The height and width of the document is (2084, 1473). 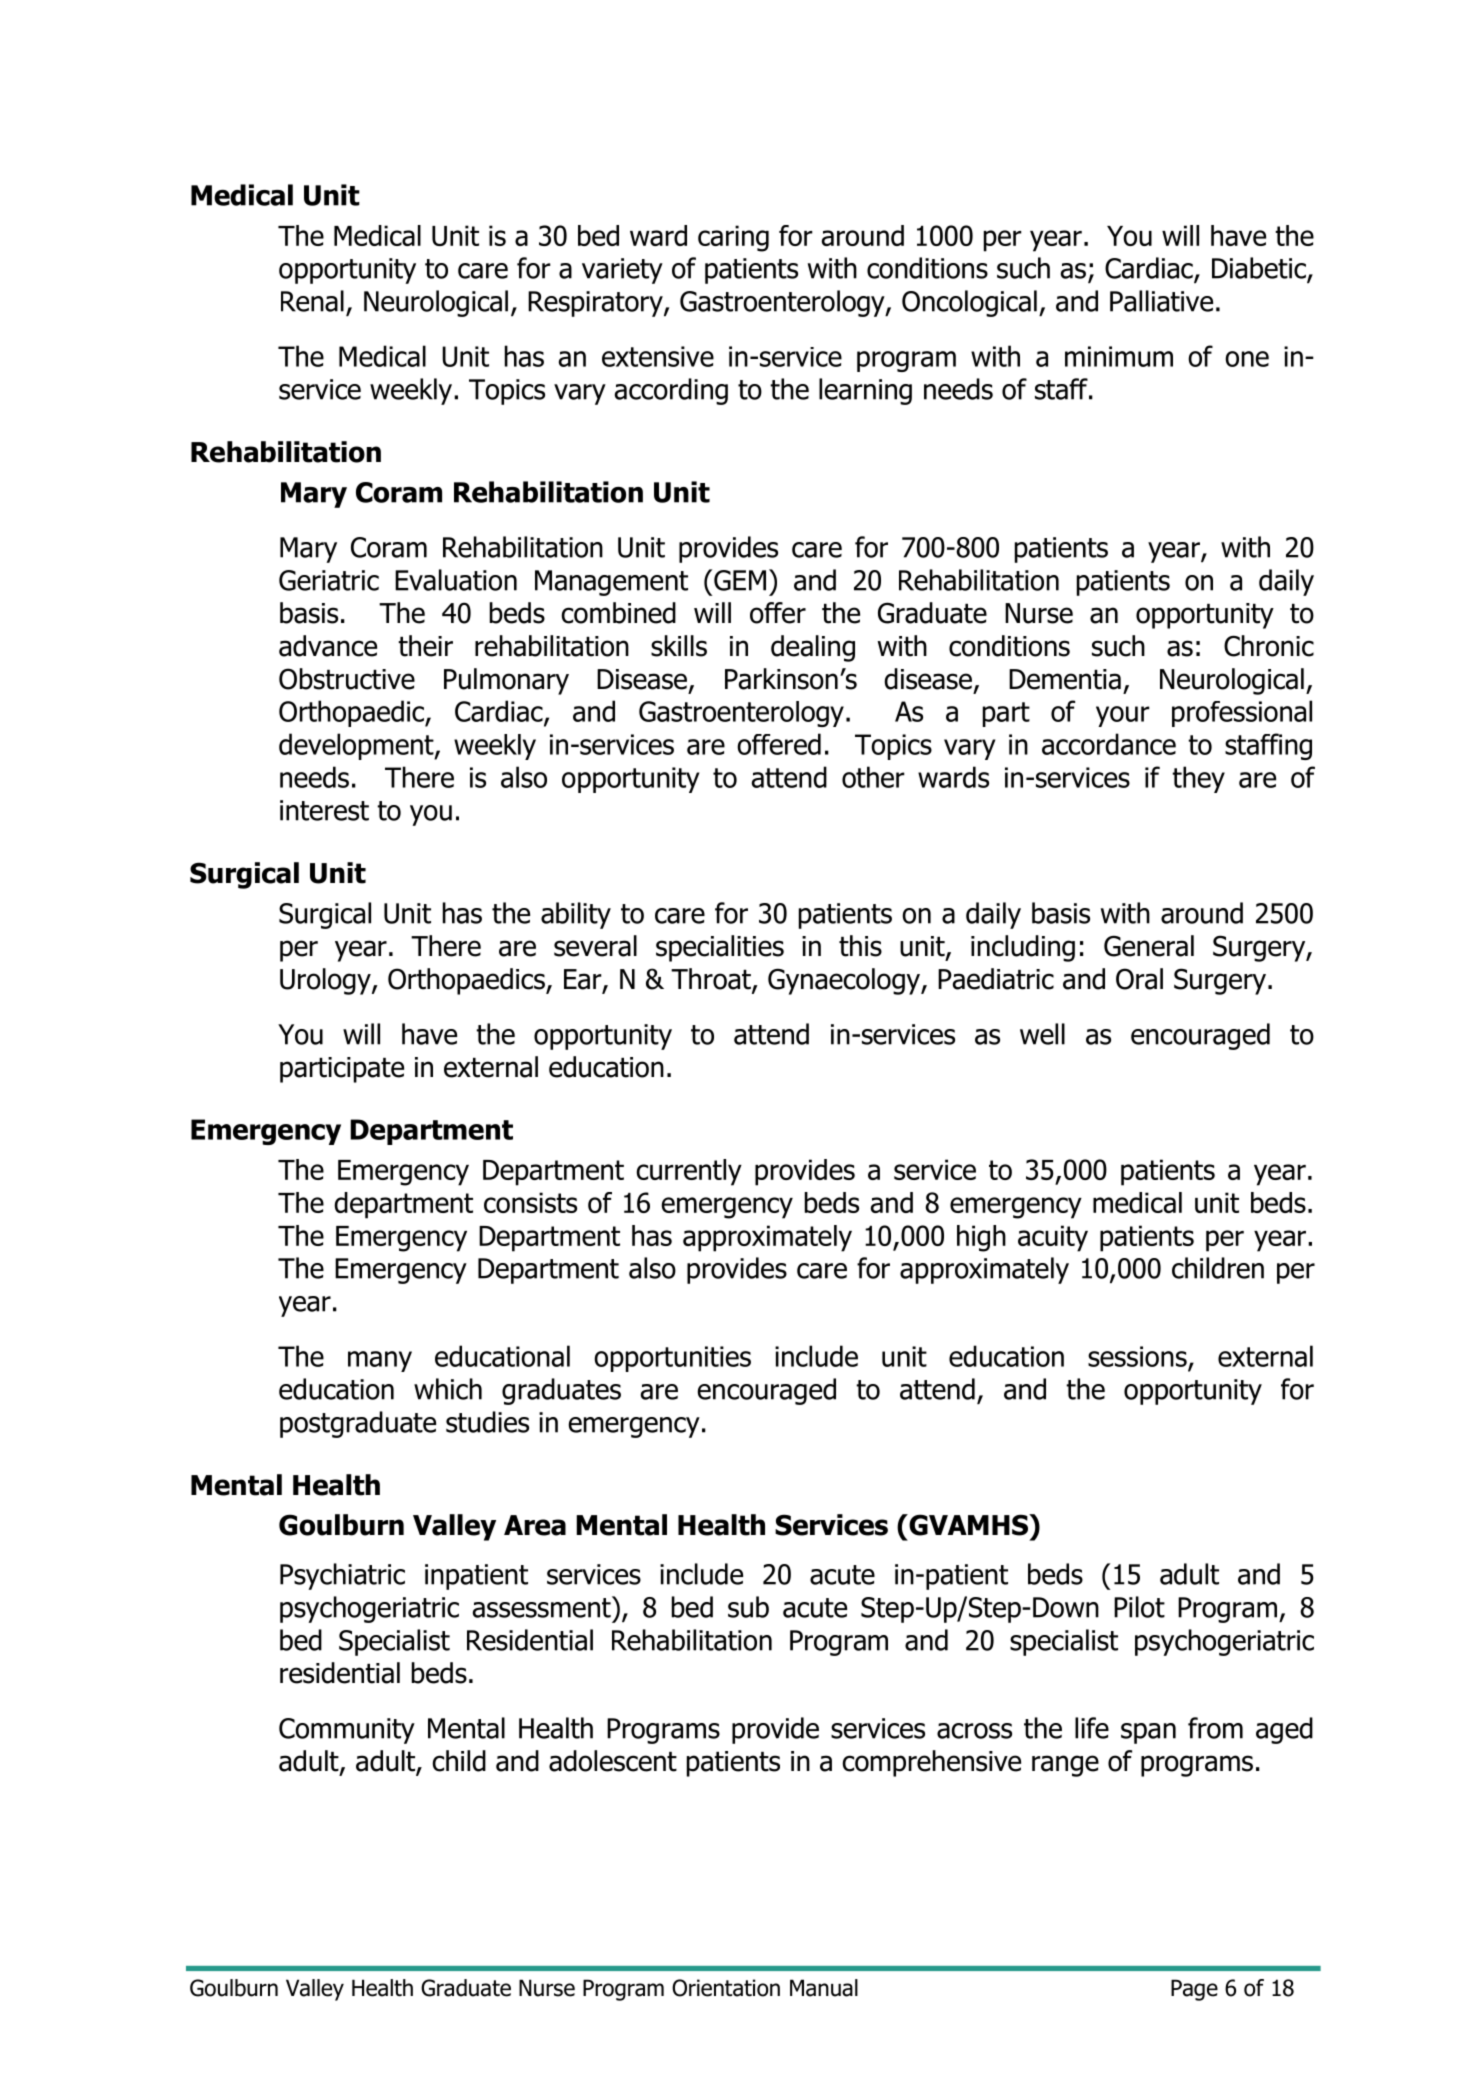 What do you see at coordinates (613, 1761) in the document?
I see `adolescent` at bounding box center [613, 1761].
